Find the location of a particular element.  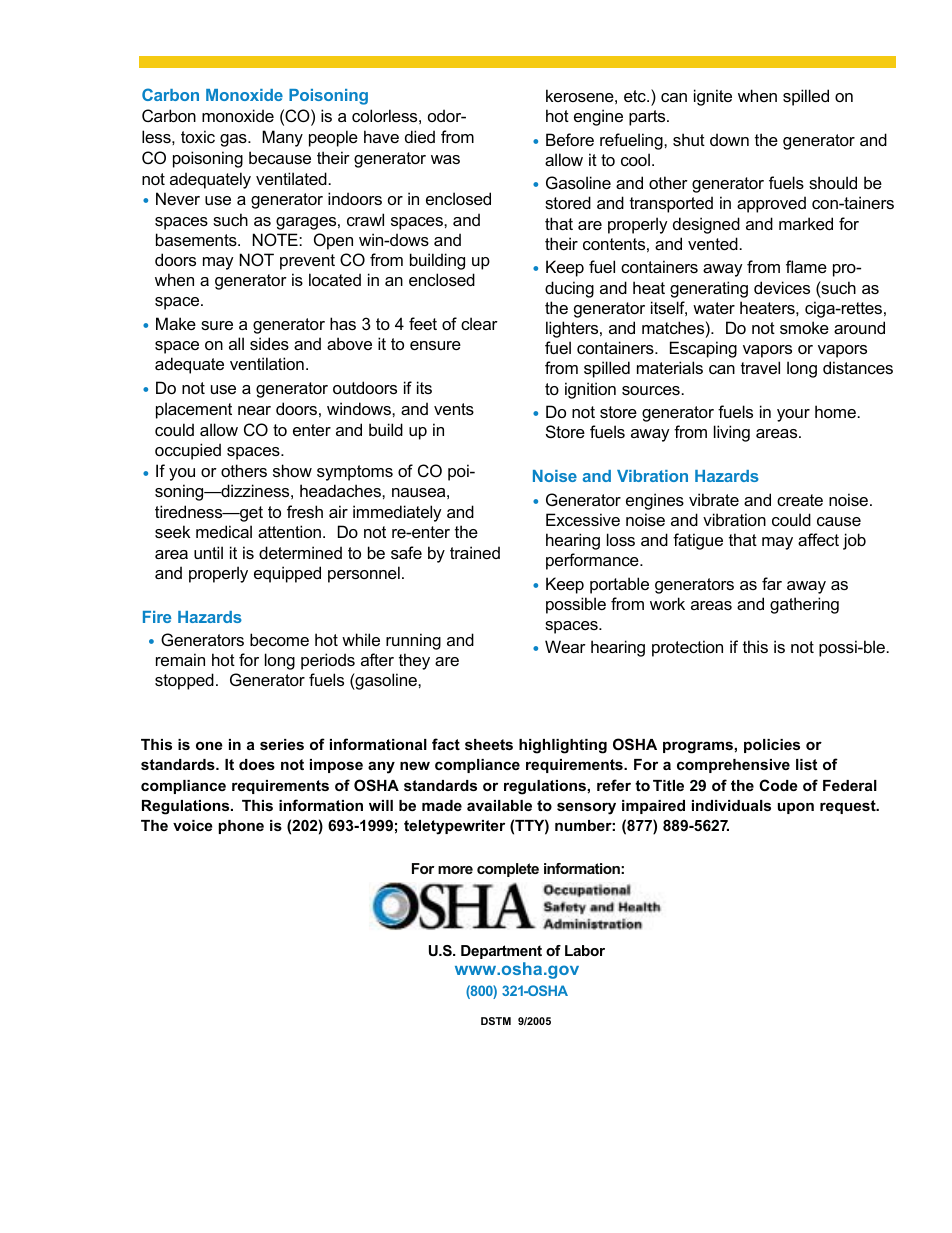

Department is located at coordinates (501, 952).
